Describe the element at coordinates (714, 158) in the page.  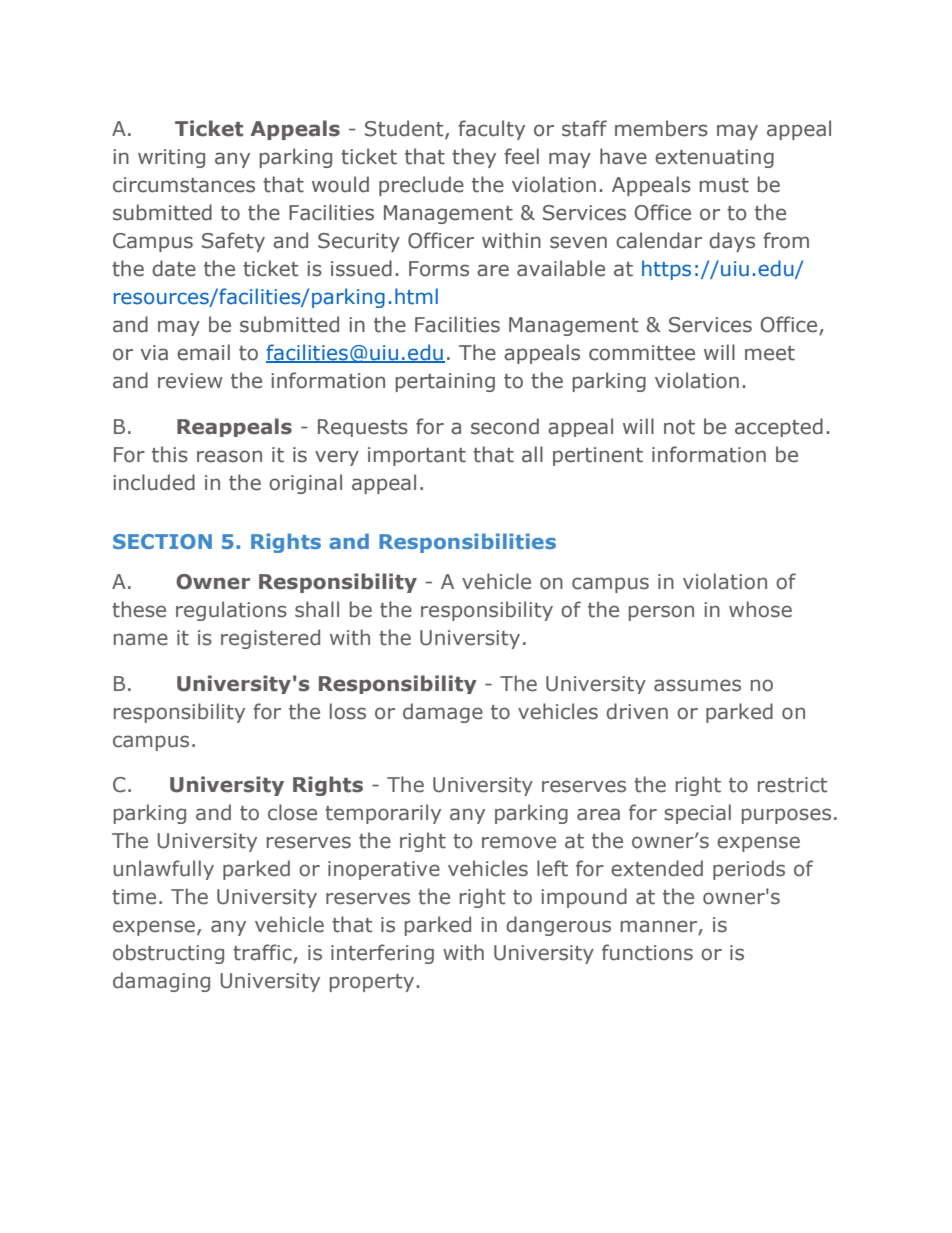
I see `extenuating` at that location.
